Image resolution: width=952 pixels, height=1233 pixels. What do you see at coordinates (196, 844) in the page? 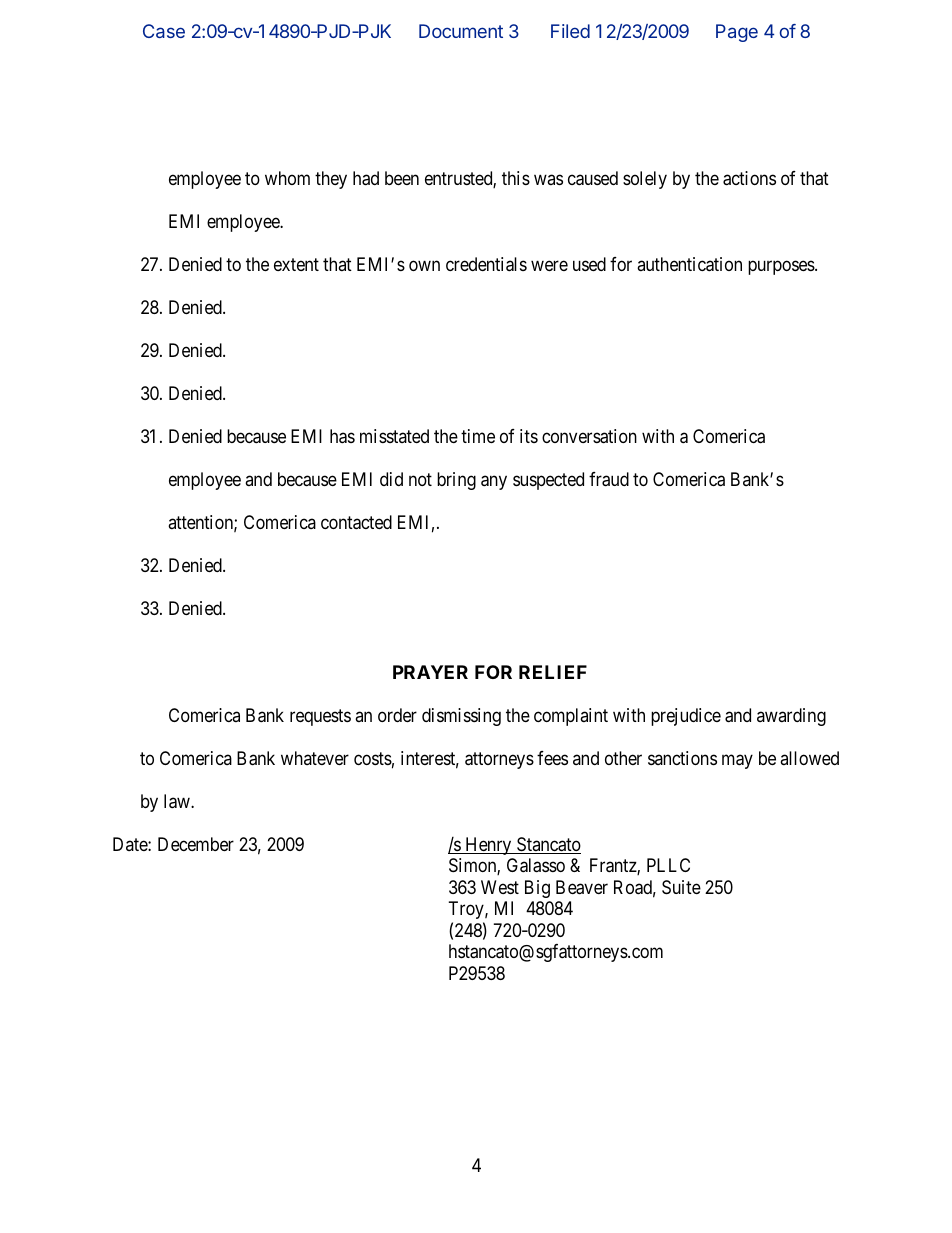
I see `December` at bounding box center [196, 844].
